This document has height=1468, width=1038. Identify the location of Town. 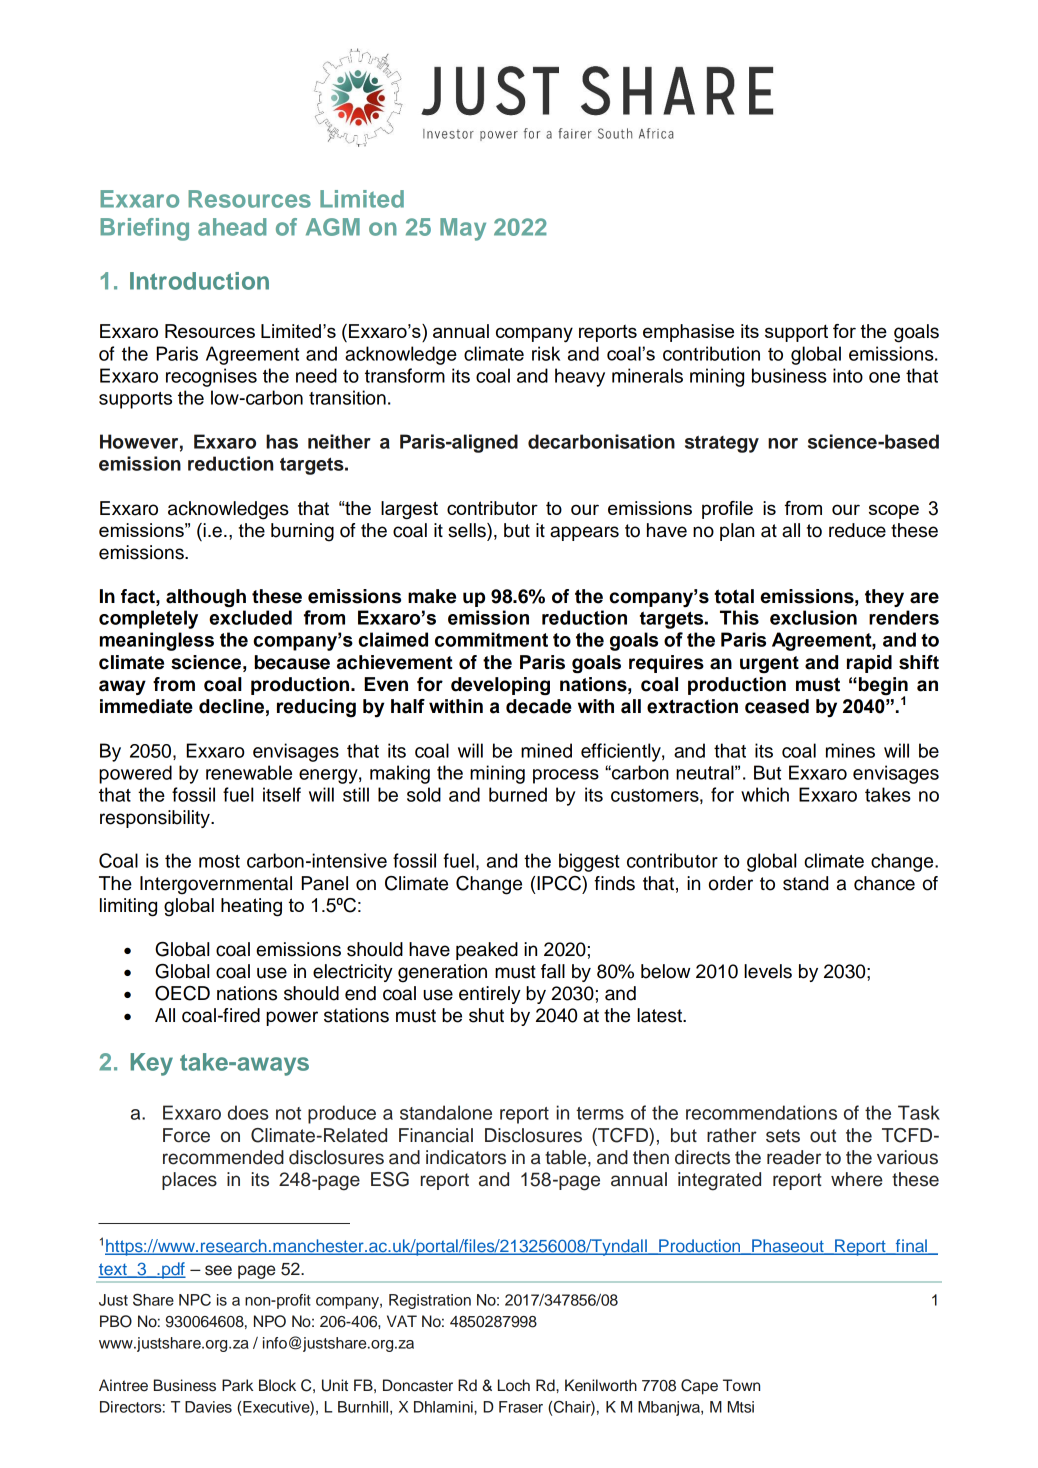
(741, 1385).
